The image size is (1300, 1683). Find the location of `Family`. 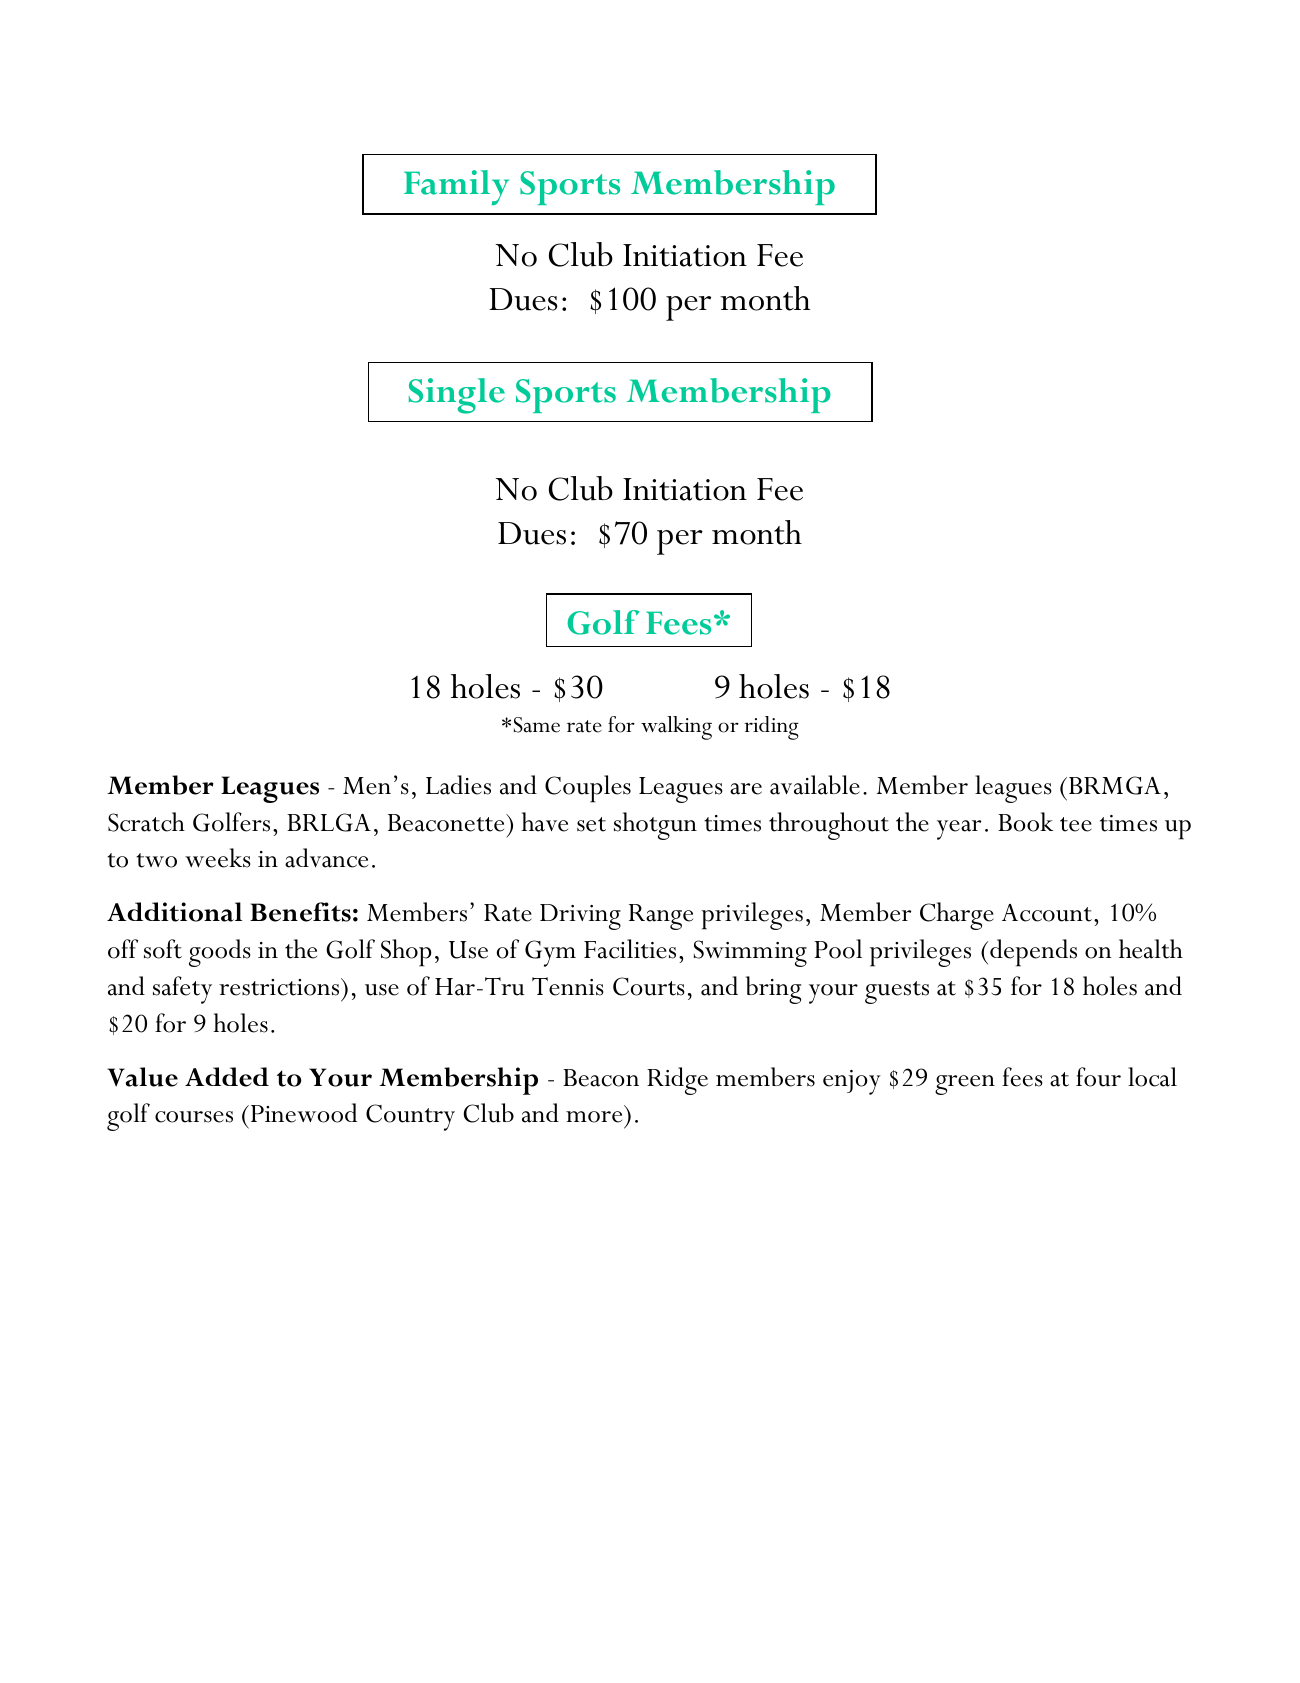

Family is located at coordinates (456, 187).
